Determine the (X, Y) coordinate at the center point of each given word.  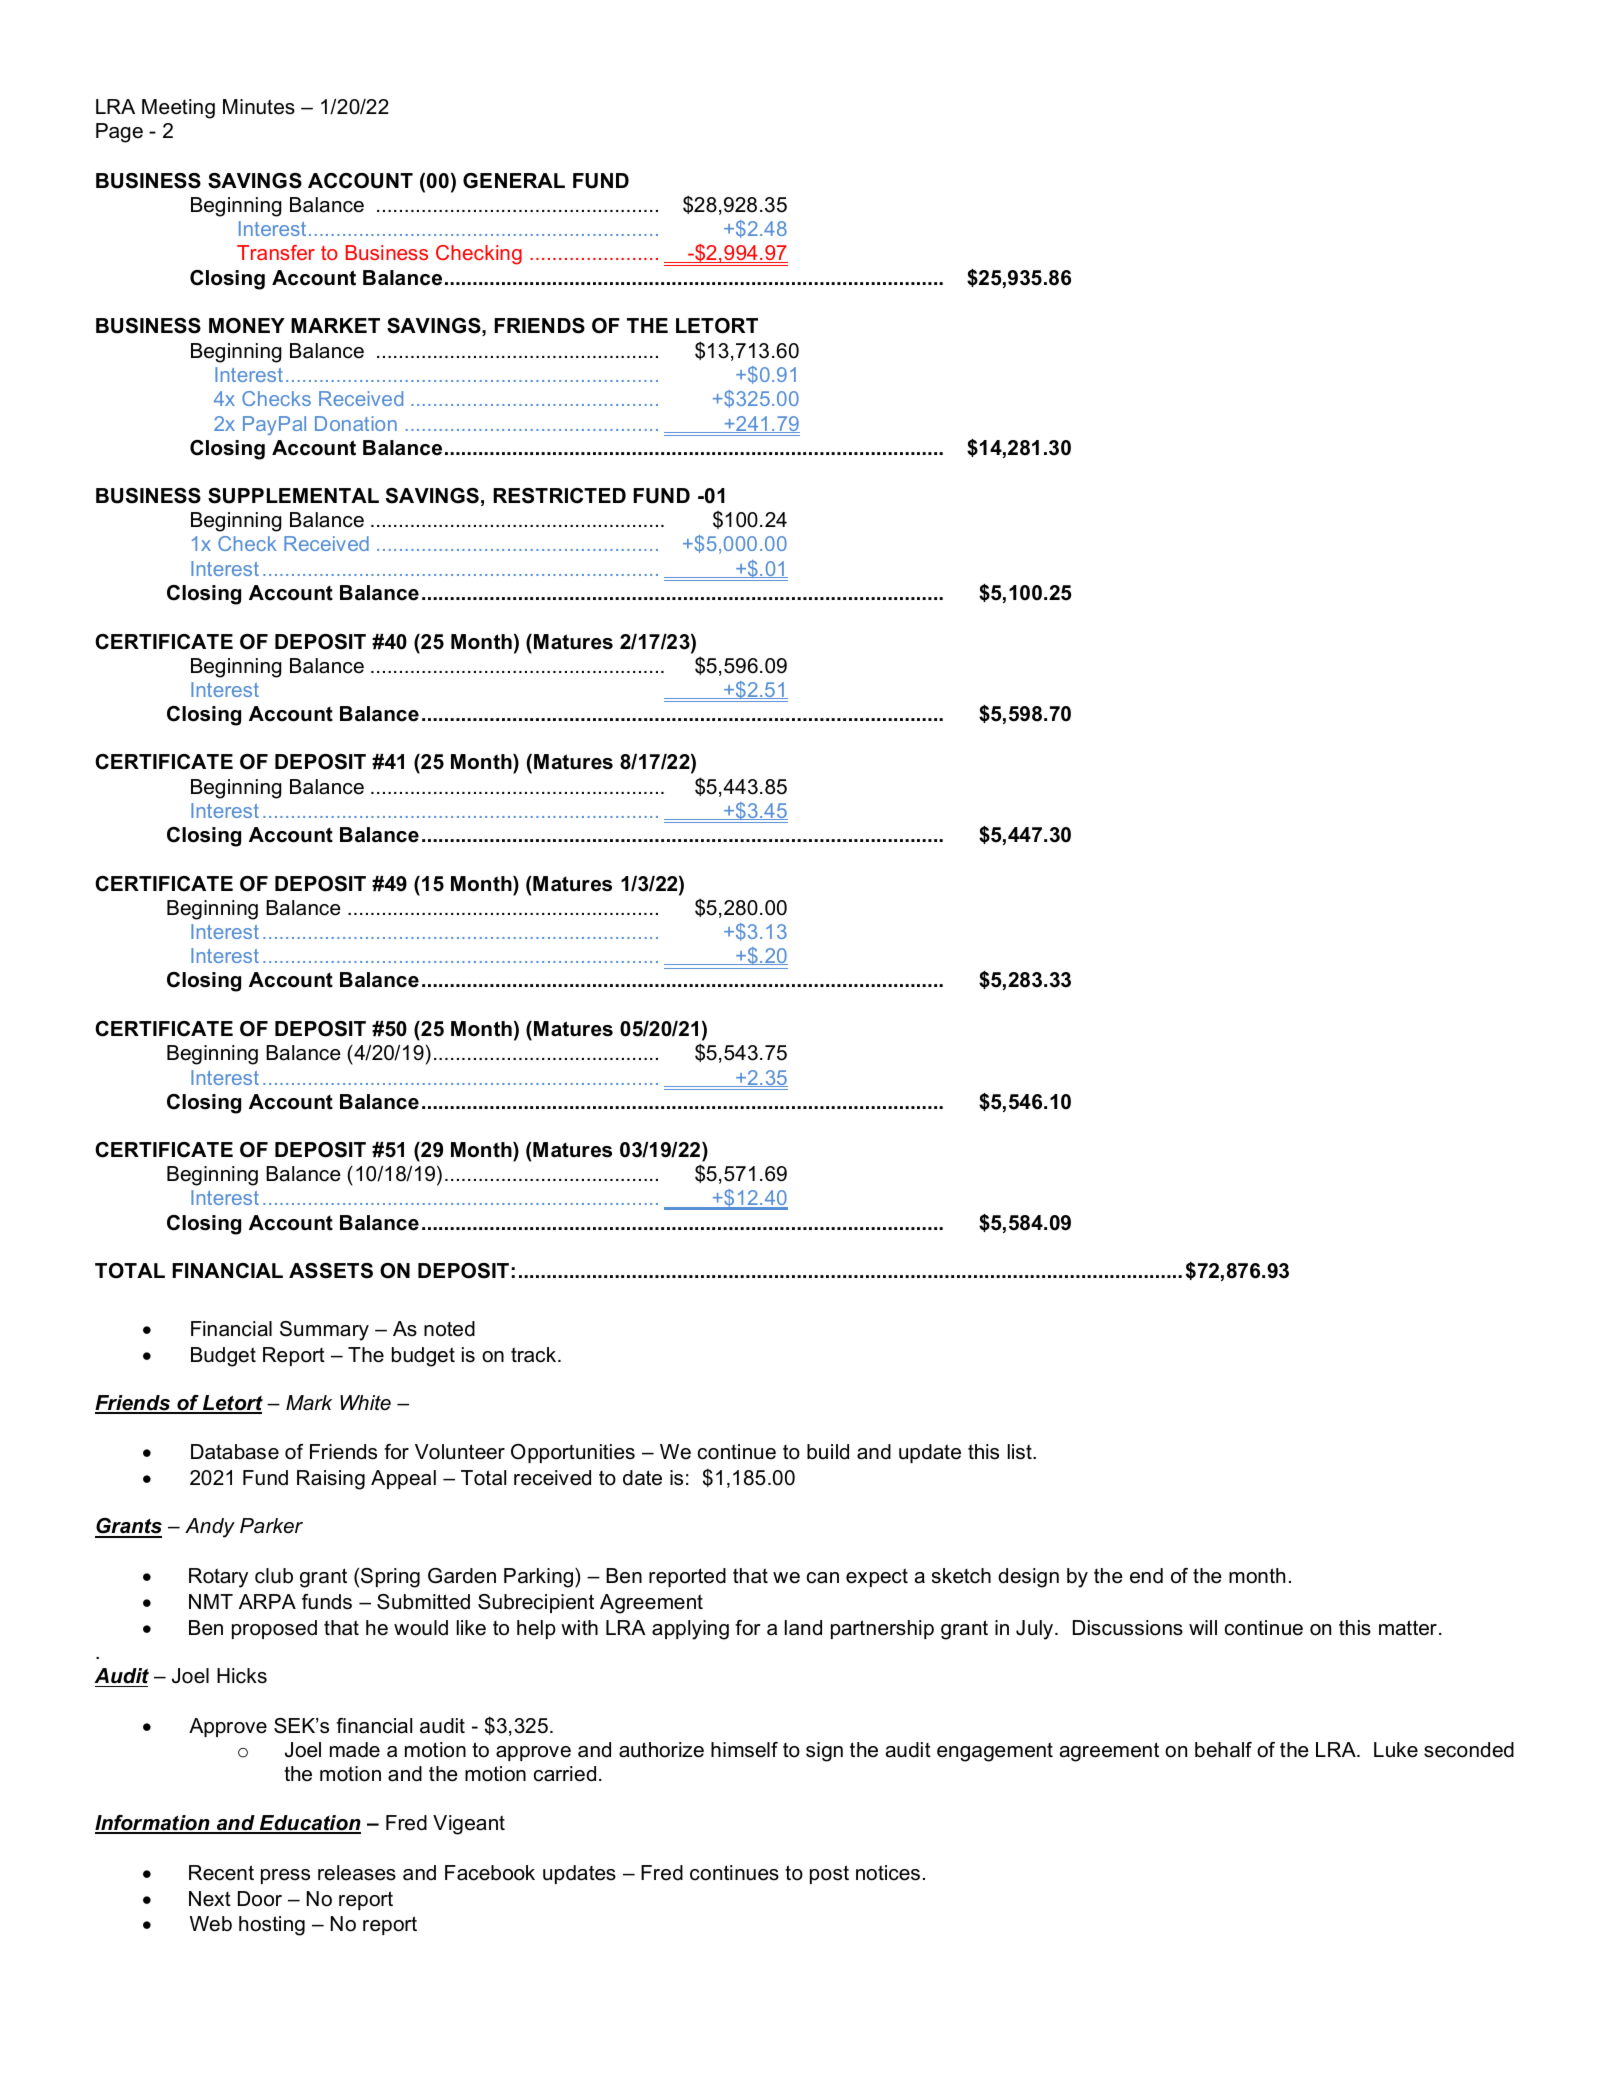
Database (235, 1452)
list (1021, 1452)
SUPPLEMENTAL (293, 496)
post (829, 1874)
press (285, 1876)
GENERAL (514, 181)
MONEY (247, 326)
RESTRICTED (559, 496)
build (828, 1452)
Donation (356, 423)
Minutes (259, 107)
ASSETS (331, 1271)
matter (1408, 1628)
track (535, 1355)
